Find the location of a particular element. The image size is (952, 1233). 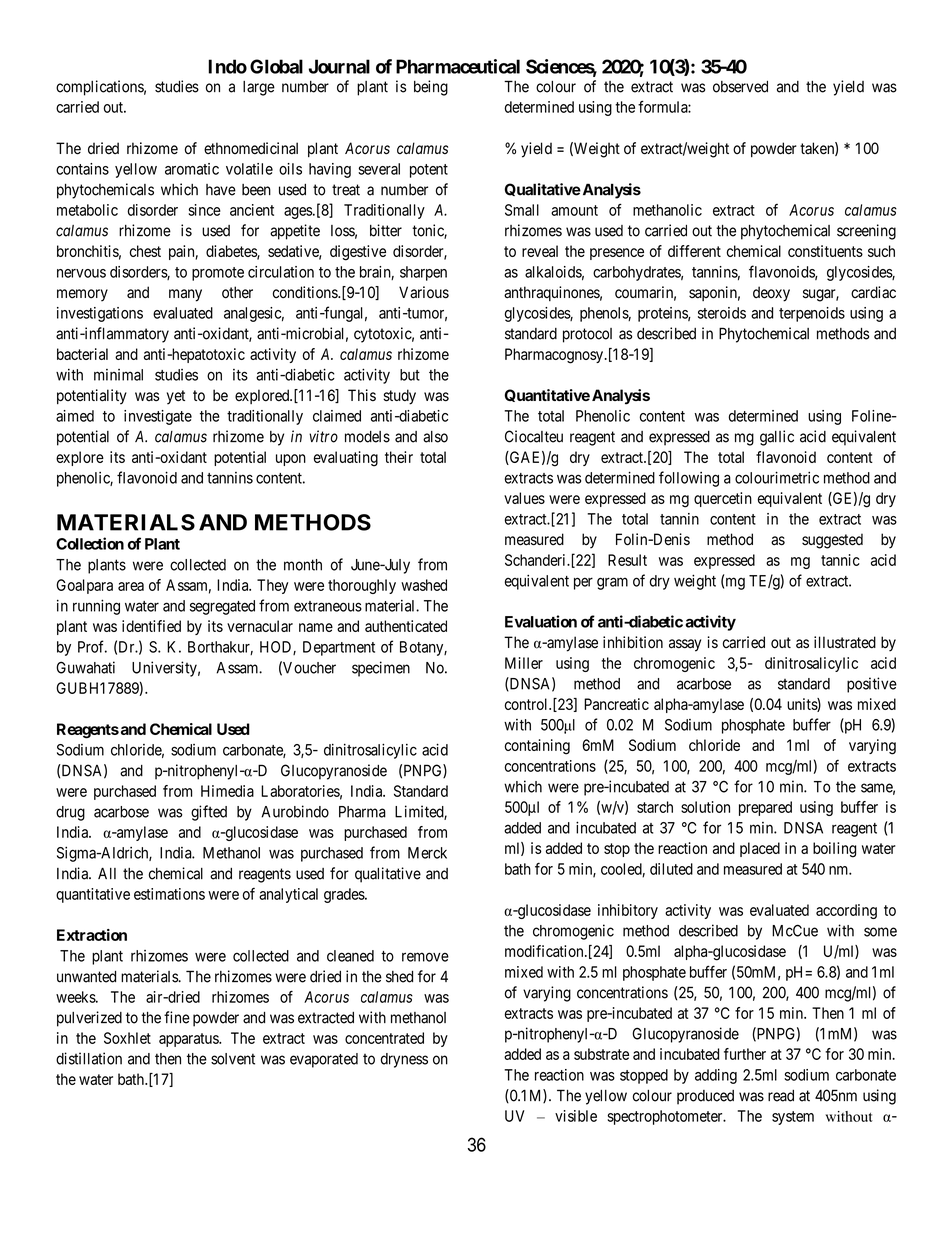

area is located at coordinates (131, 586).
